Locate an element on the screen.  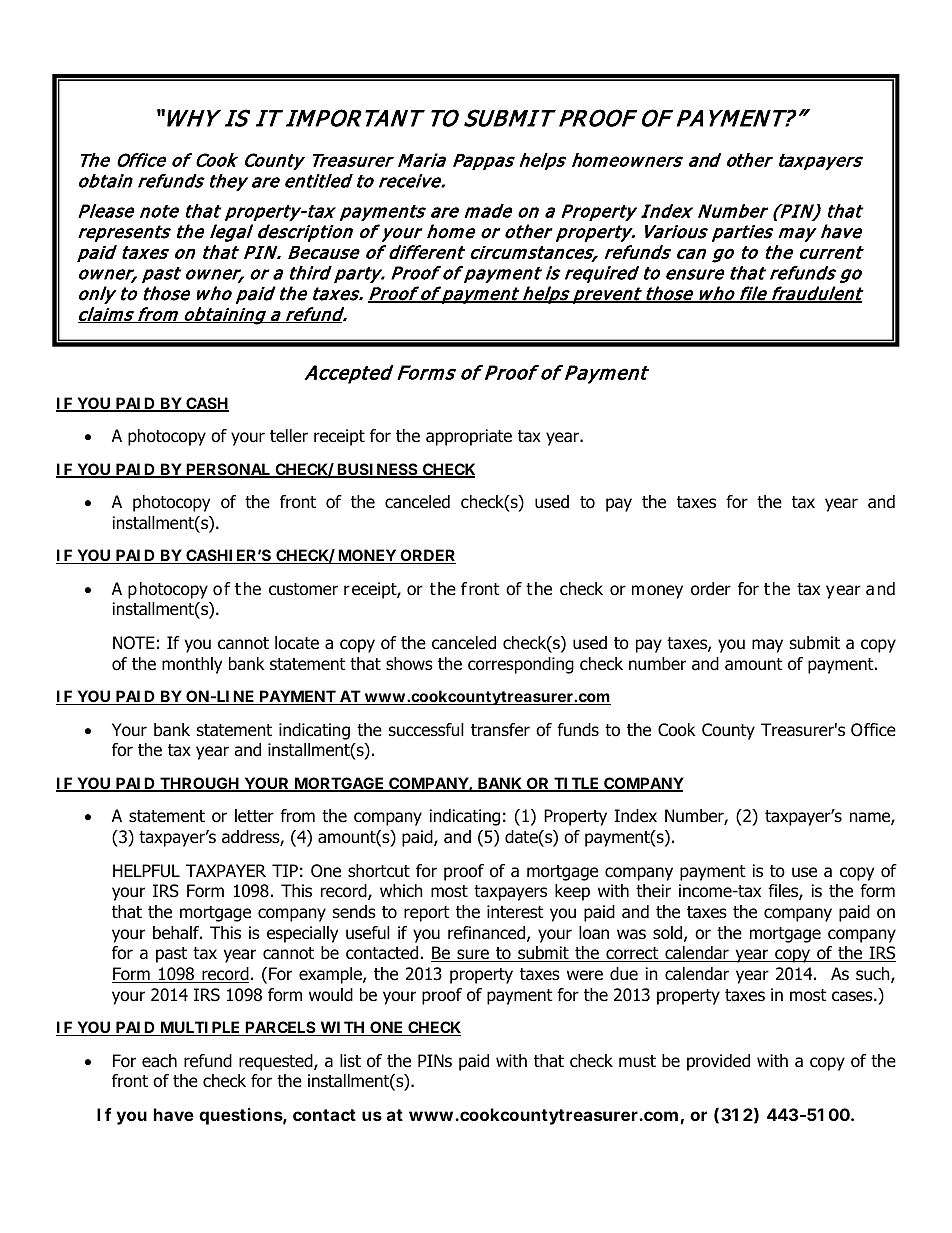
teller is located at coordinates (289, 436).
